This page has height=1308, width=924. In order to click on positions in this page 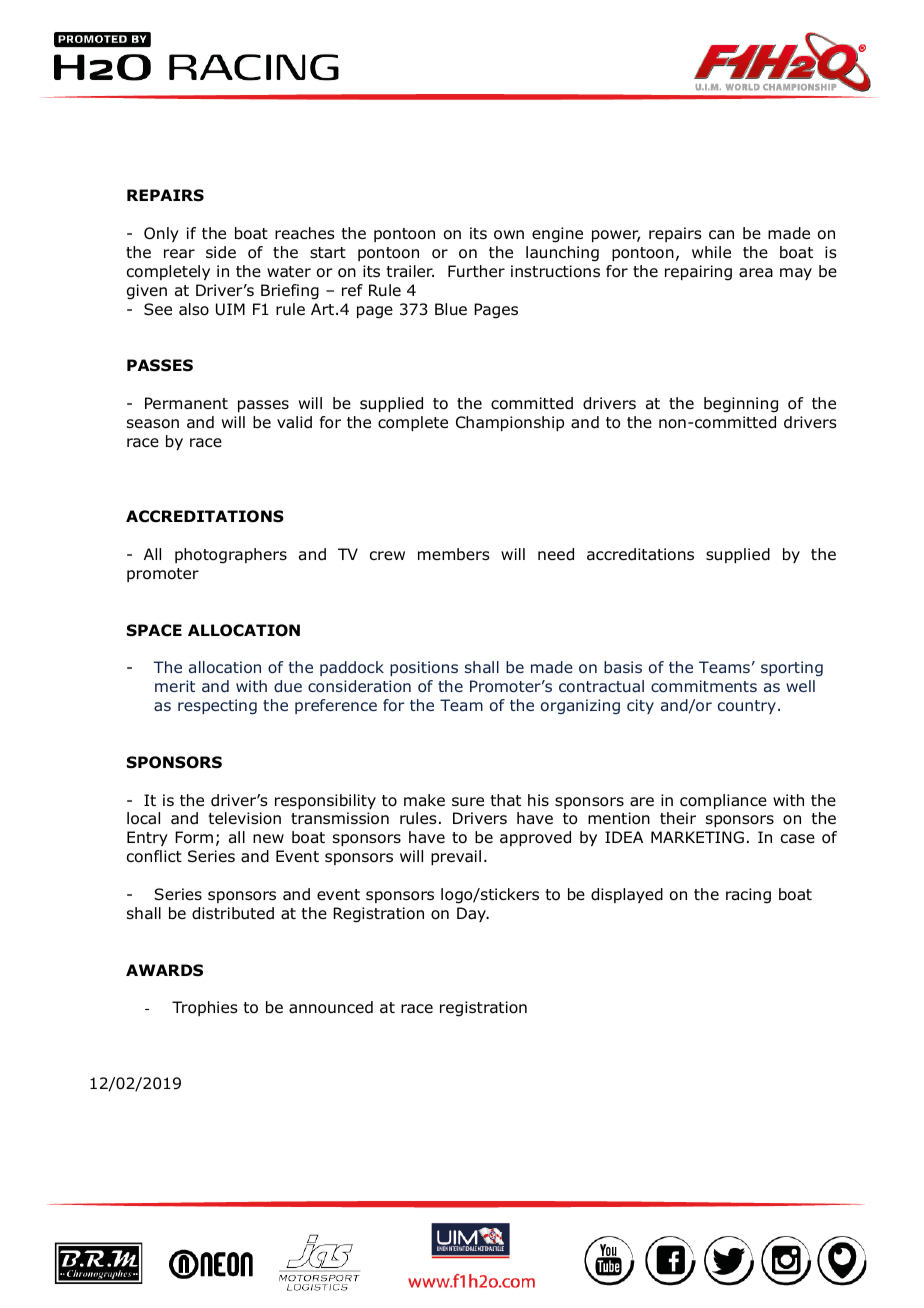, I will do `click(424, 668)`.
